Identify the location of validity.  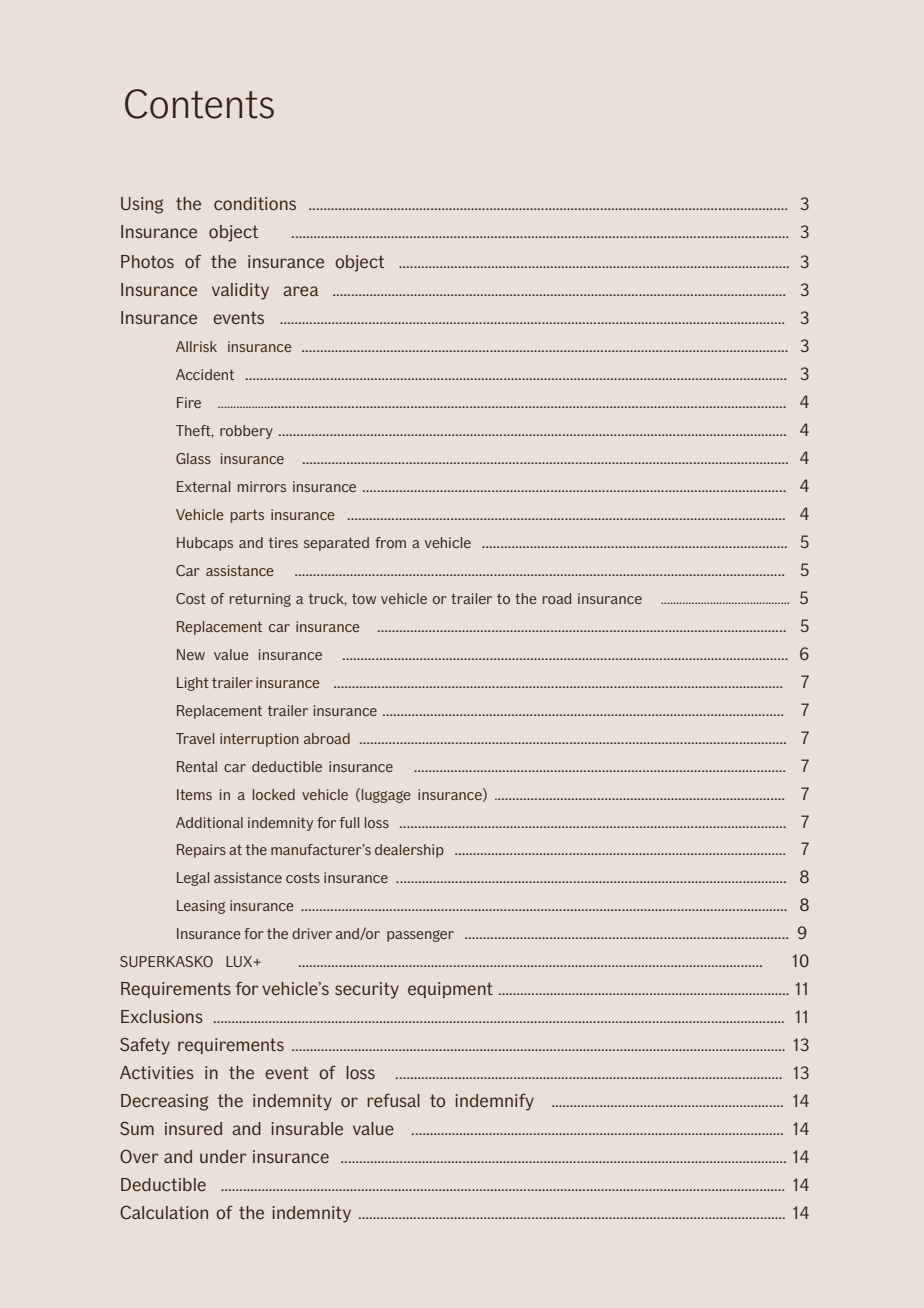
(240, 291).
